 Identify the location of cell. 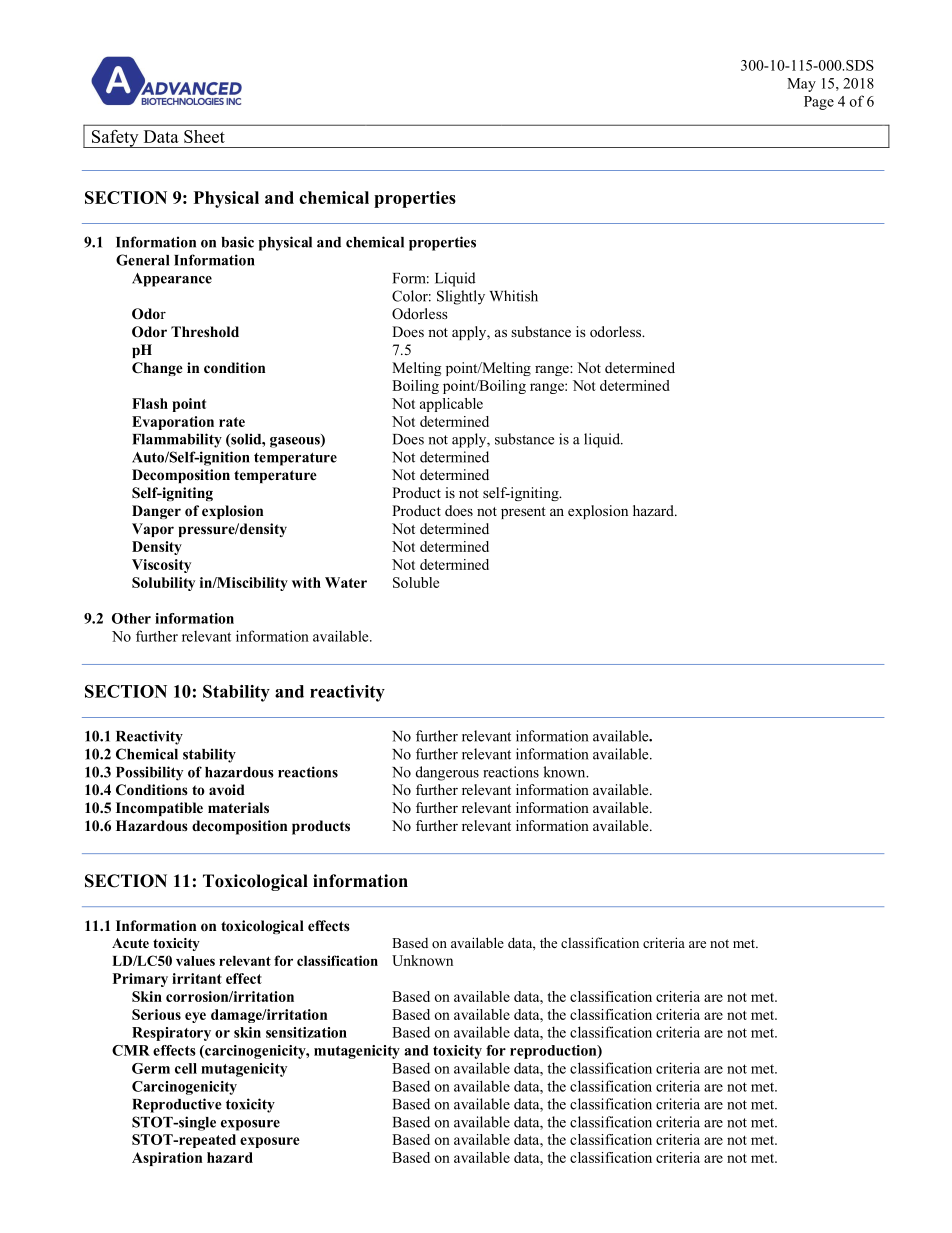
(186, 1068).
